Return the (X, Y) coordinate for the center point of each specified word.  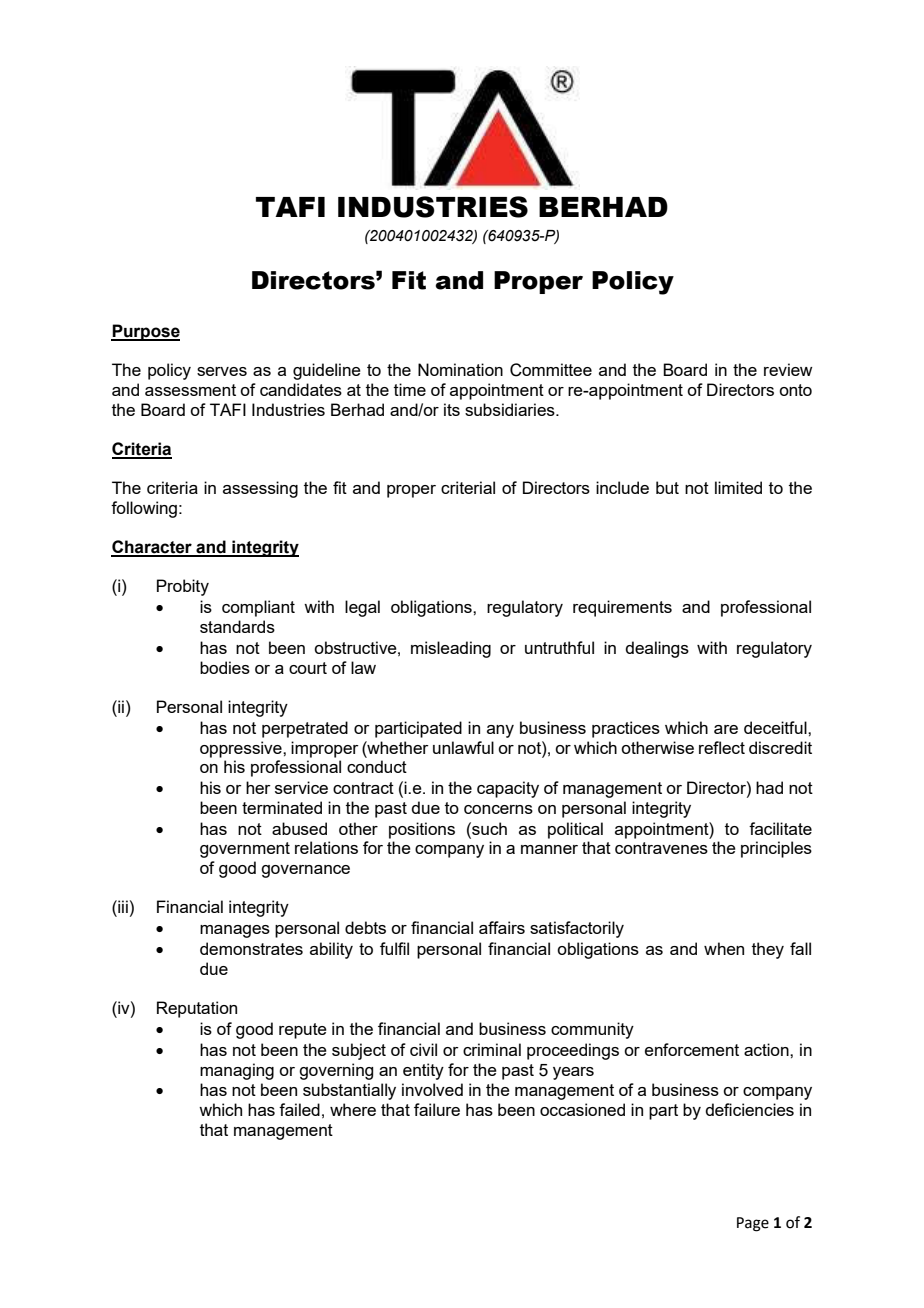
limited (738, 487)
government (245, 850)
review (788, 369)
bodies (225, 667)
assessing (260, 489)
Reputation (197, 1009)
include (622, 487)
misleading (451, 649)
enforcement (692, 1049)
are (726, 729)
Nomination (460, 369)
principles (776, 849)
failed (299, 1109)
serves (222, 371)
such (488, 828)
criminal (492, 1049)
